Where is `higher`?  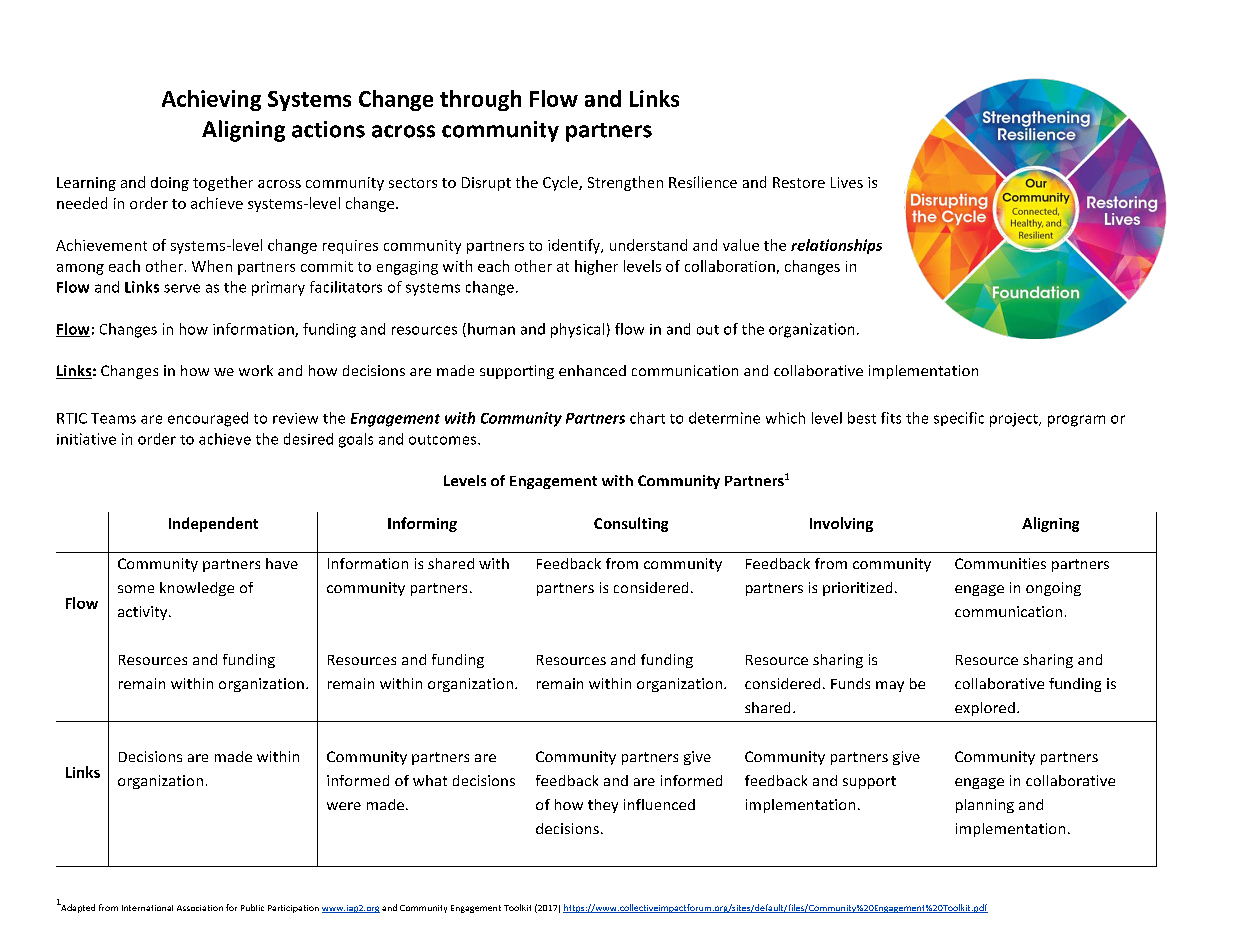
higher is located at coordinates (596, 267).
